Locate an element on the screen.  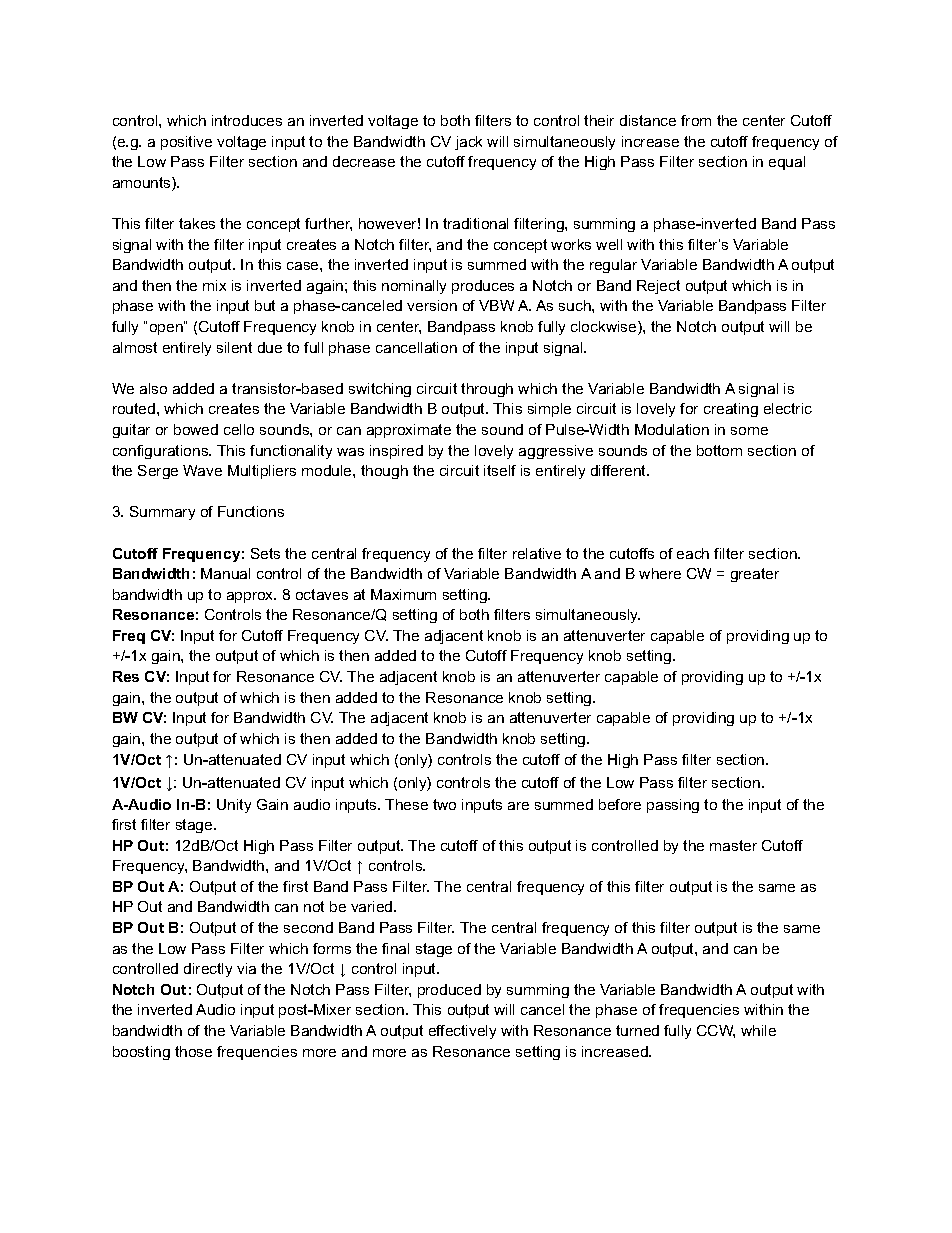
two is located at coordinates (444, 804).
